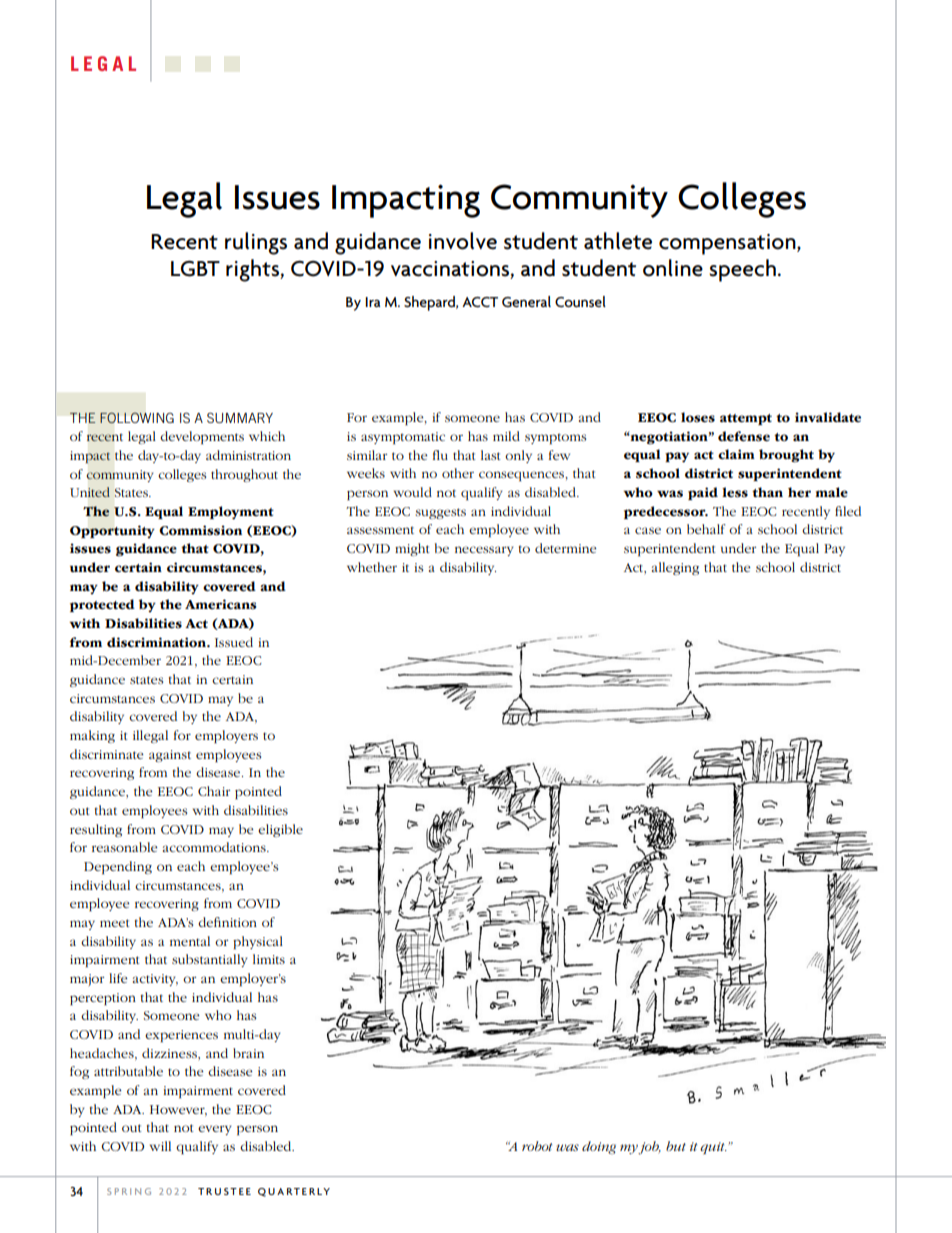 The image size is (952, 1233). I want to click on involve, so click(463, 241).
